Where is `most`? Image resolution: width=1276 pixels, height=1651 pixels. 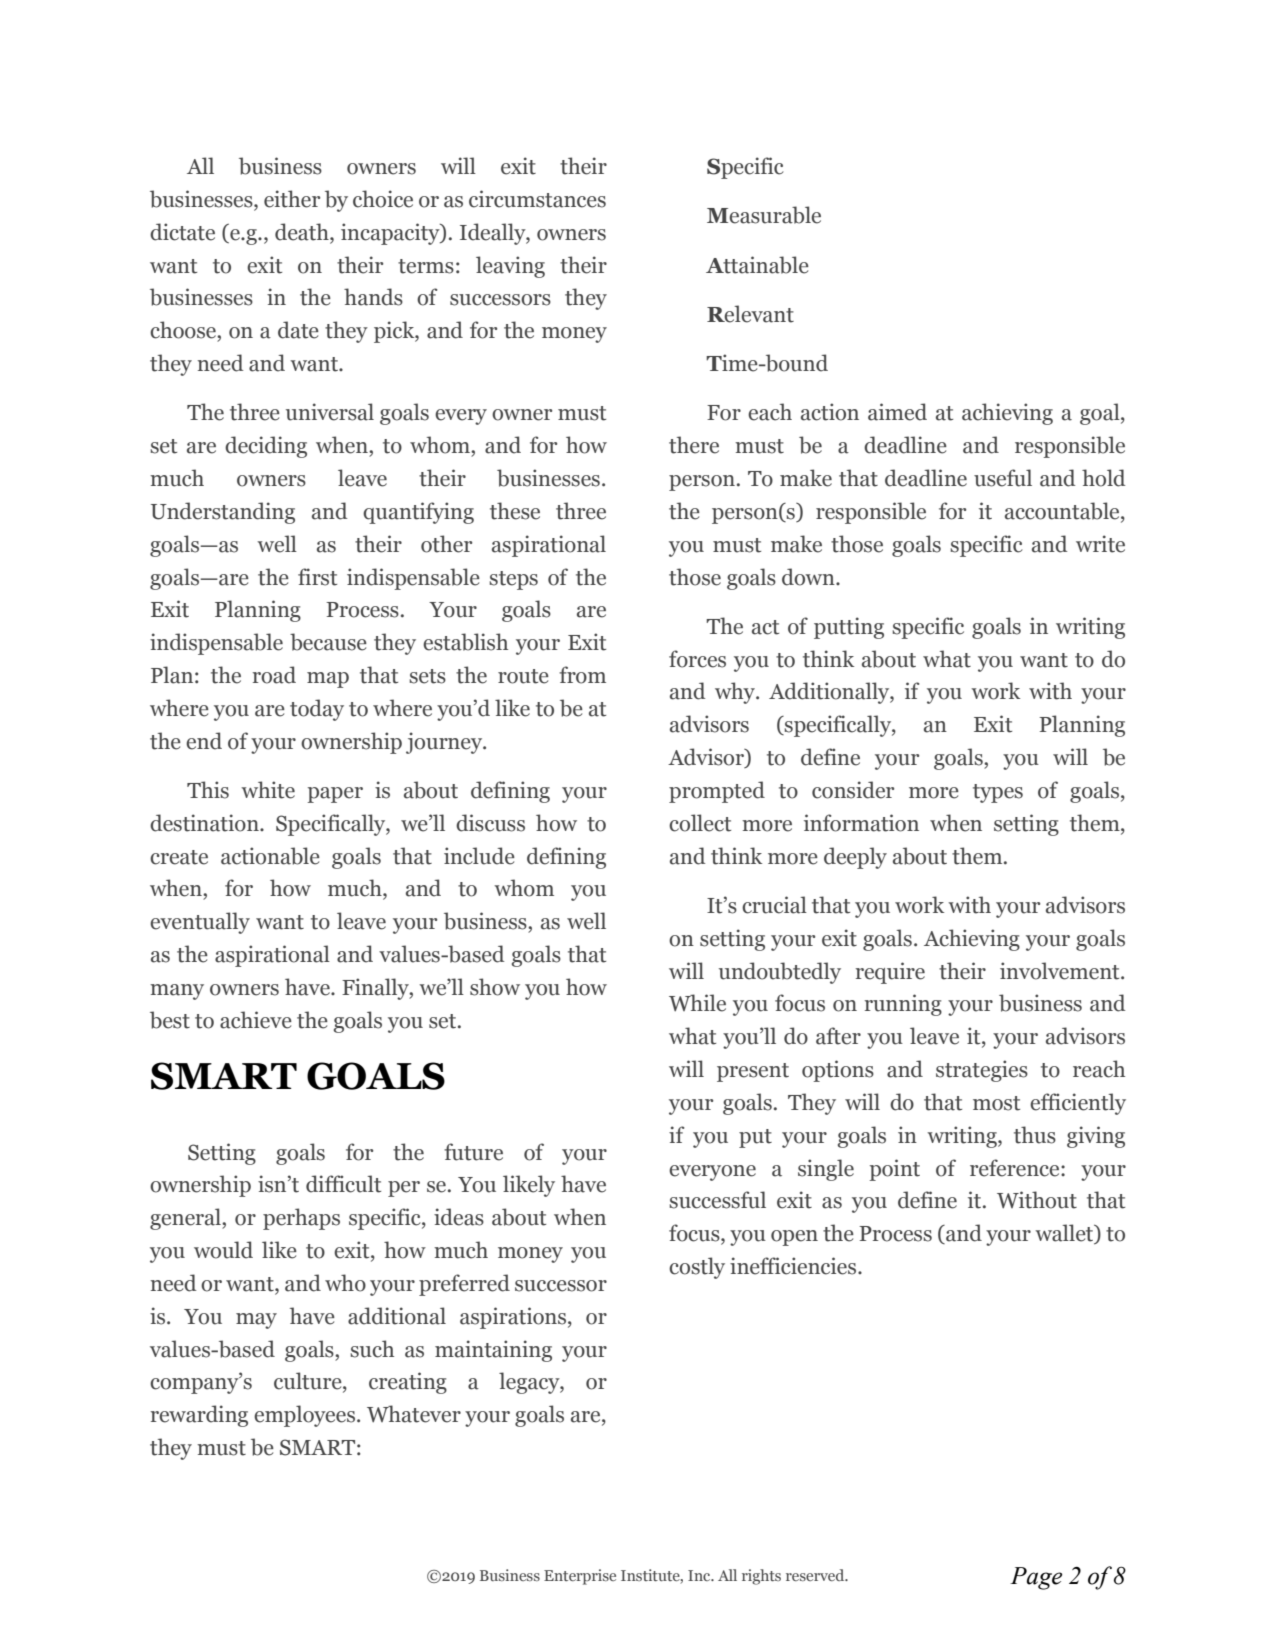
most is located at coordinates (996, 1103).
